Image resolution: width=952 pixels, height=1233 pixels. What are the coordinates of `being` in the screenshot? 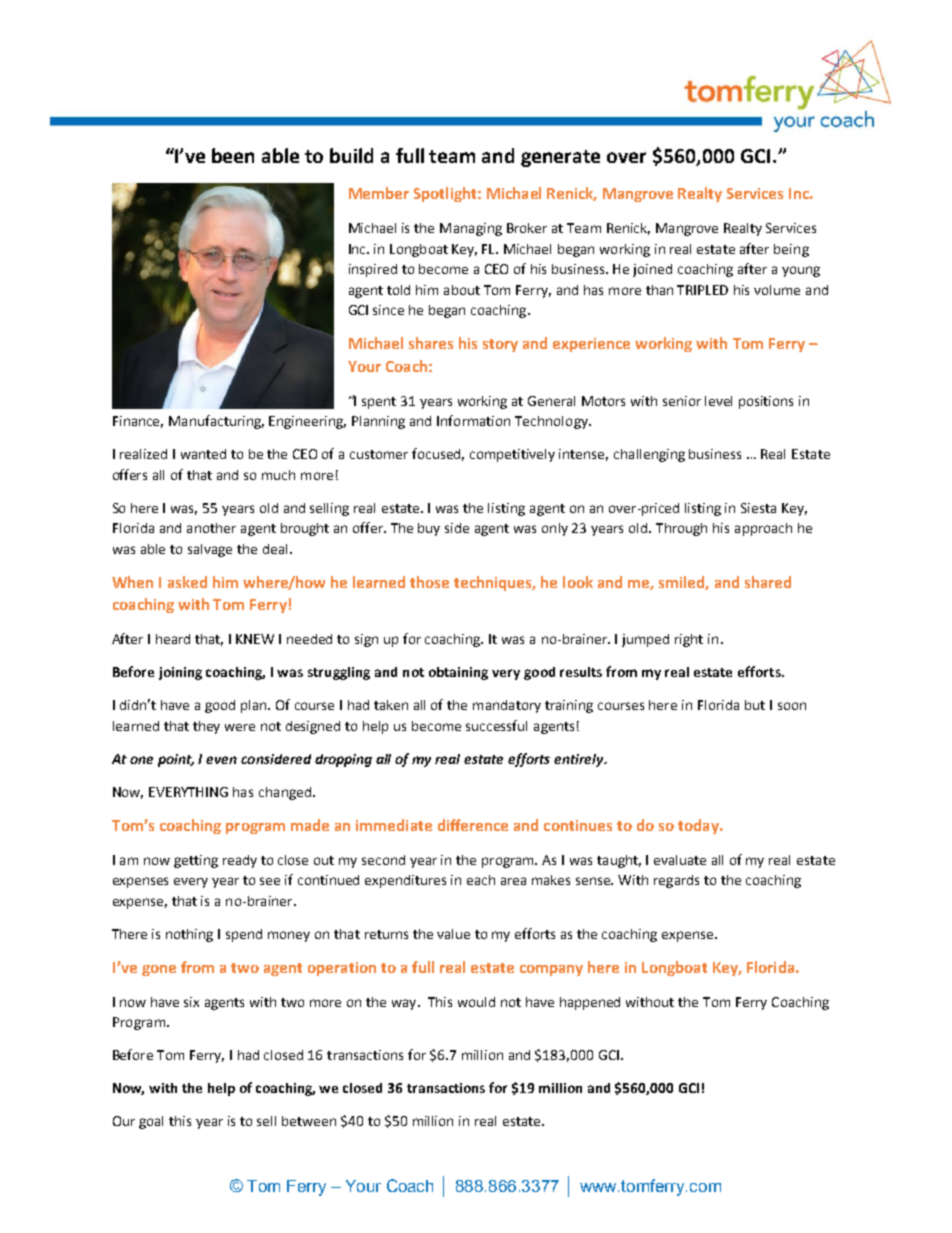 It's located at (791, 250).
